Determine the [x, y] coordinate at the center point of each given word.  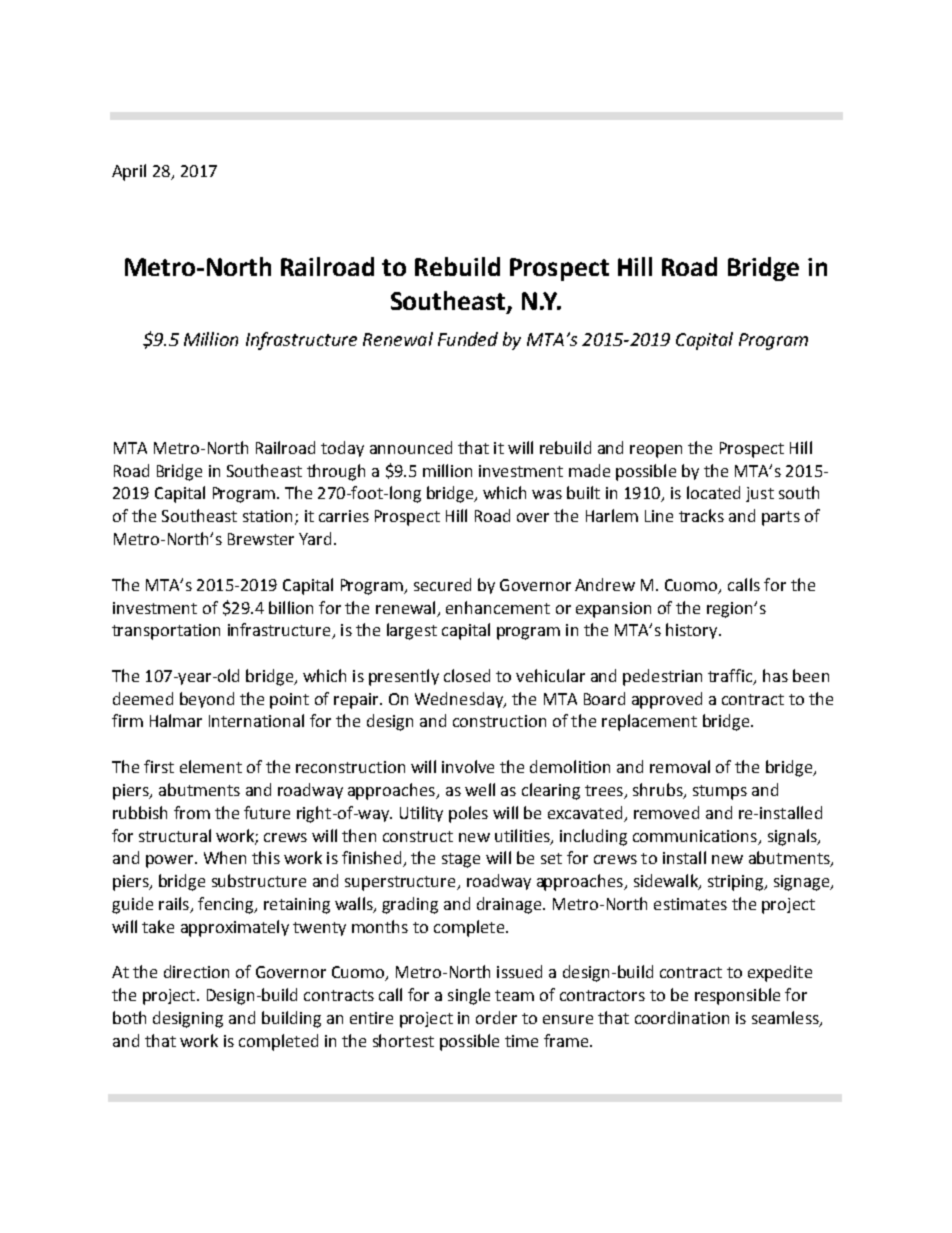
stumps [720, 792]
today [342, 449]
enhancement [498, 607]
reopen [656, 451]
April [129, 172]
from [192, 812]
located [713, 492]
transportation [166, 632]
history [693, 631]
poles [468, 814]
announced [411, 447]
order [496, 1017]
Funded [468, 339]
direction [196, 971]
